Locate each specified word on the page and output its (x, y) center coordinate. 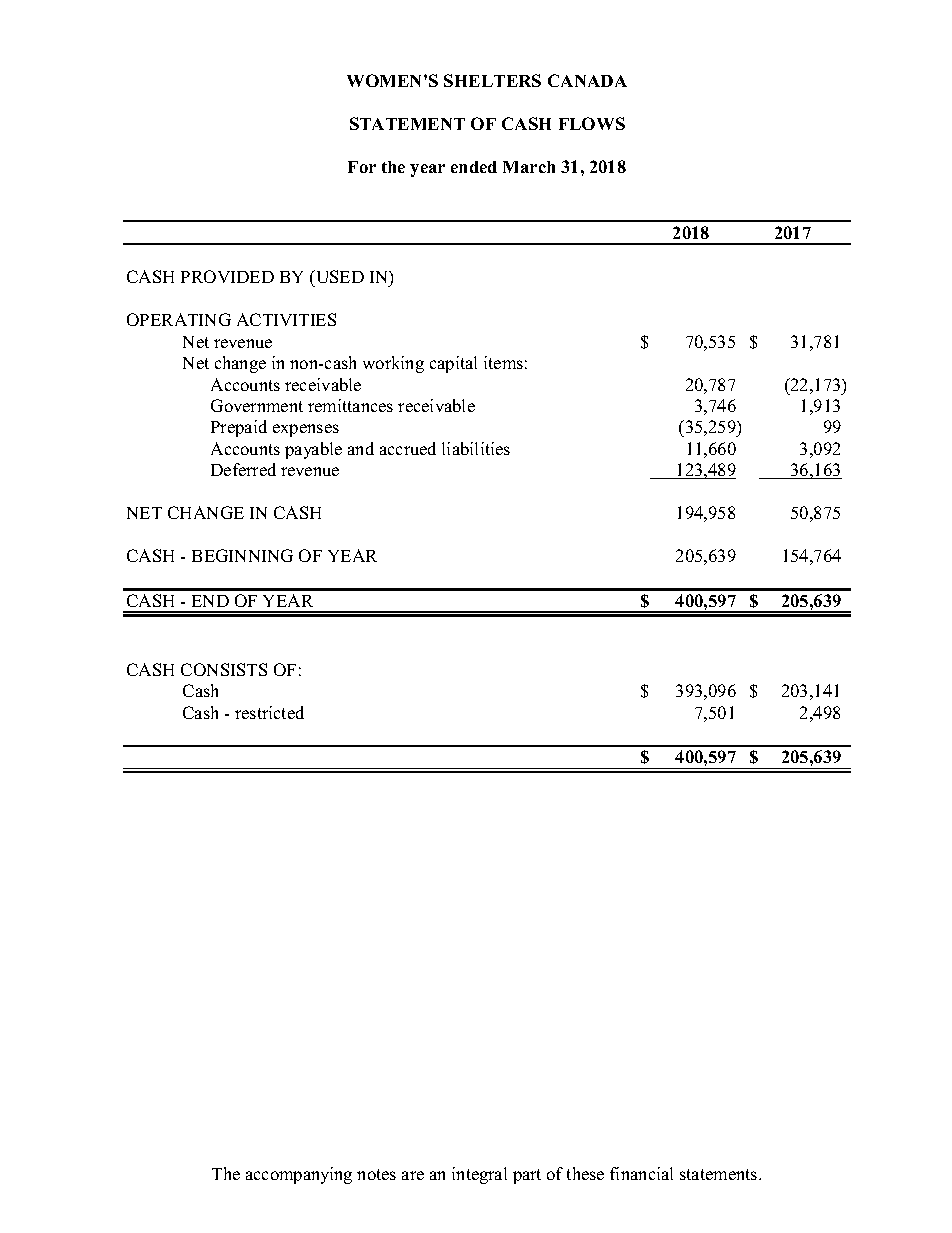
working (393, 364)
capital (453, 364)
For (362, 167)
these (585, 1173)
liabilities (476, 448)
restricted (269, 712)
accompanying (299, 1175)
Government (257, 405)
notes (376, 1174)
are (413, 1175)
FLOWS (592, 123)
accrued (408, 448)
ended (474, 167)
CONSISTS (224, 669)
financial (641, 1173)
